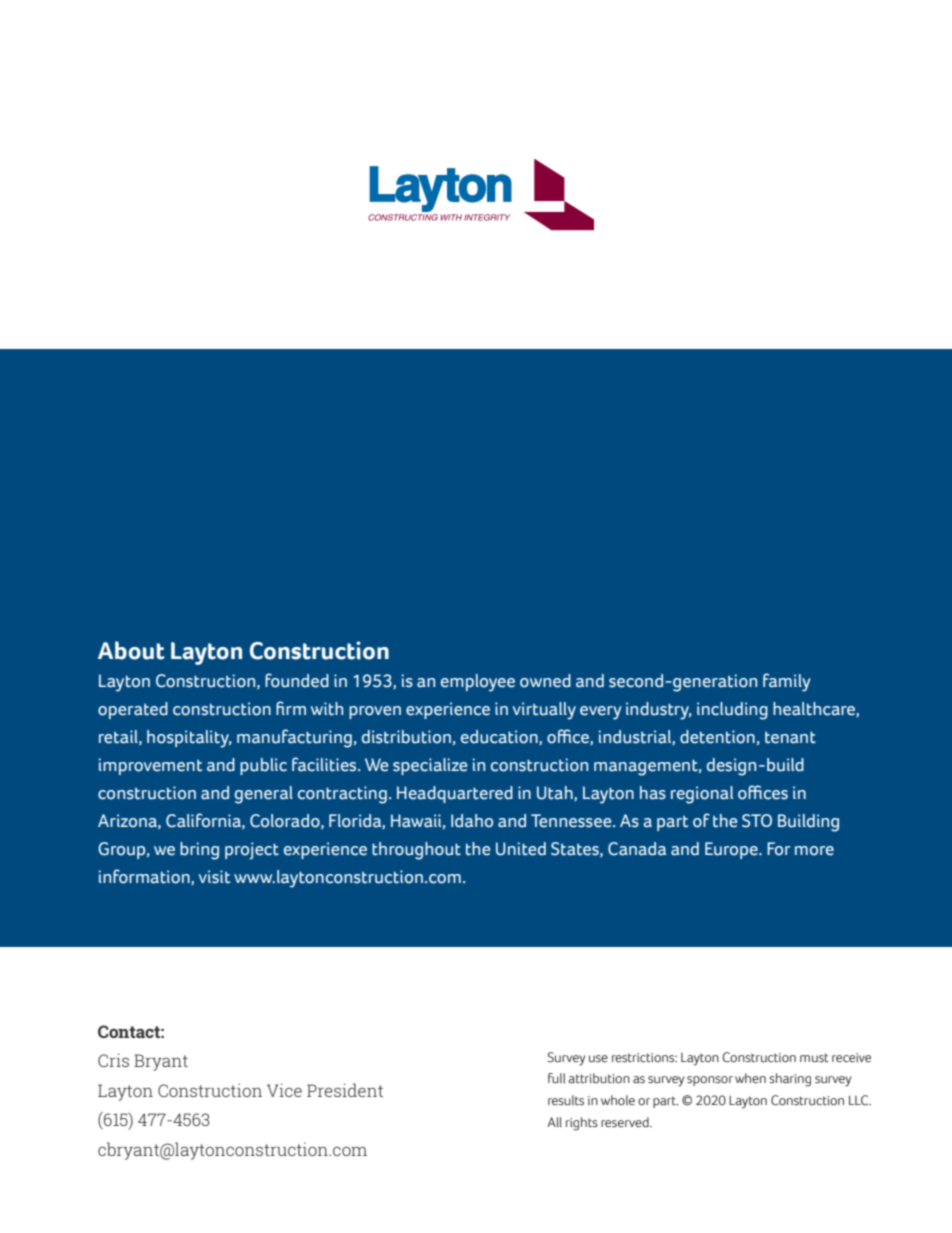 The width and height of the screenshot is (952, 1233). I want to click on Europe, so click(732, 850).
